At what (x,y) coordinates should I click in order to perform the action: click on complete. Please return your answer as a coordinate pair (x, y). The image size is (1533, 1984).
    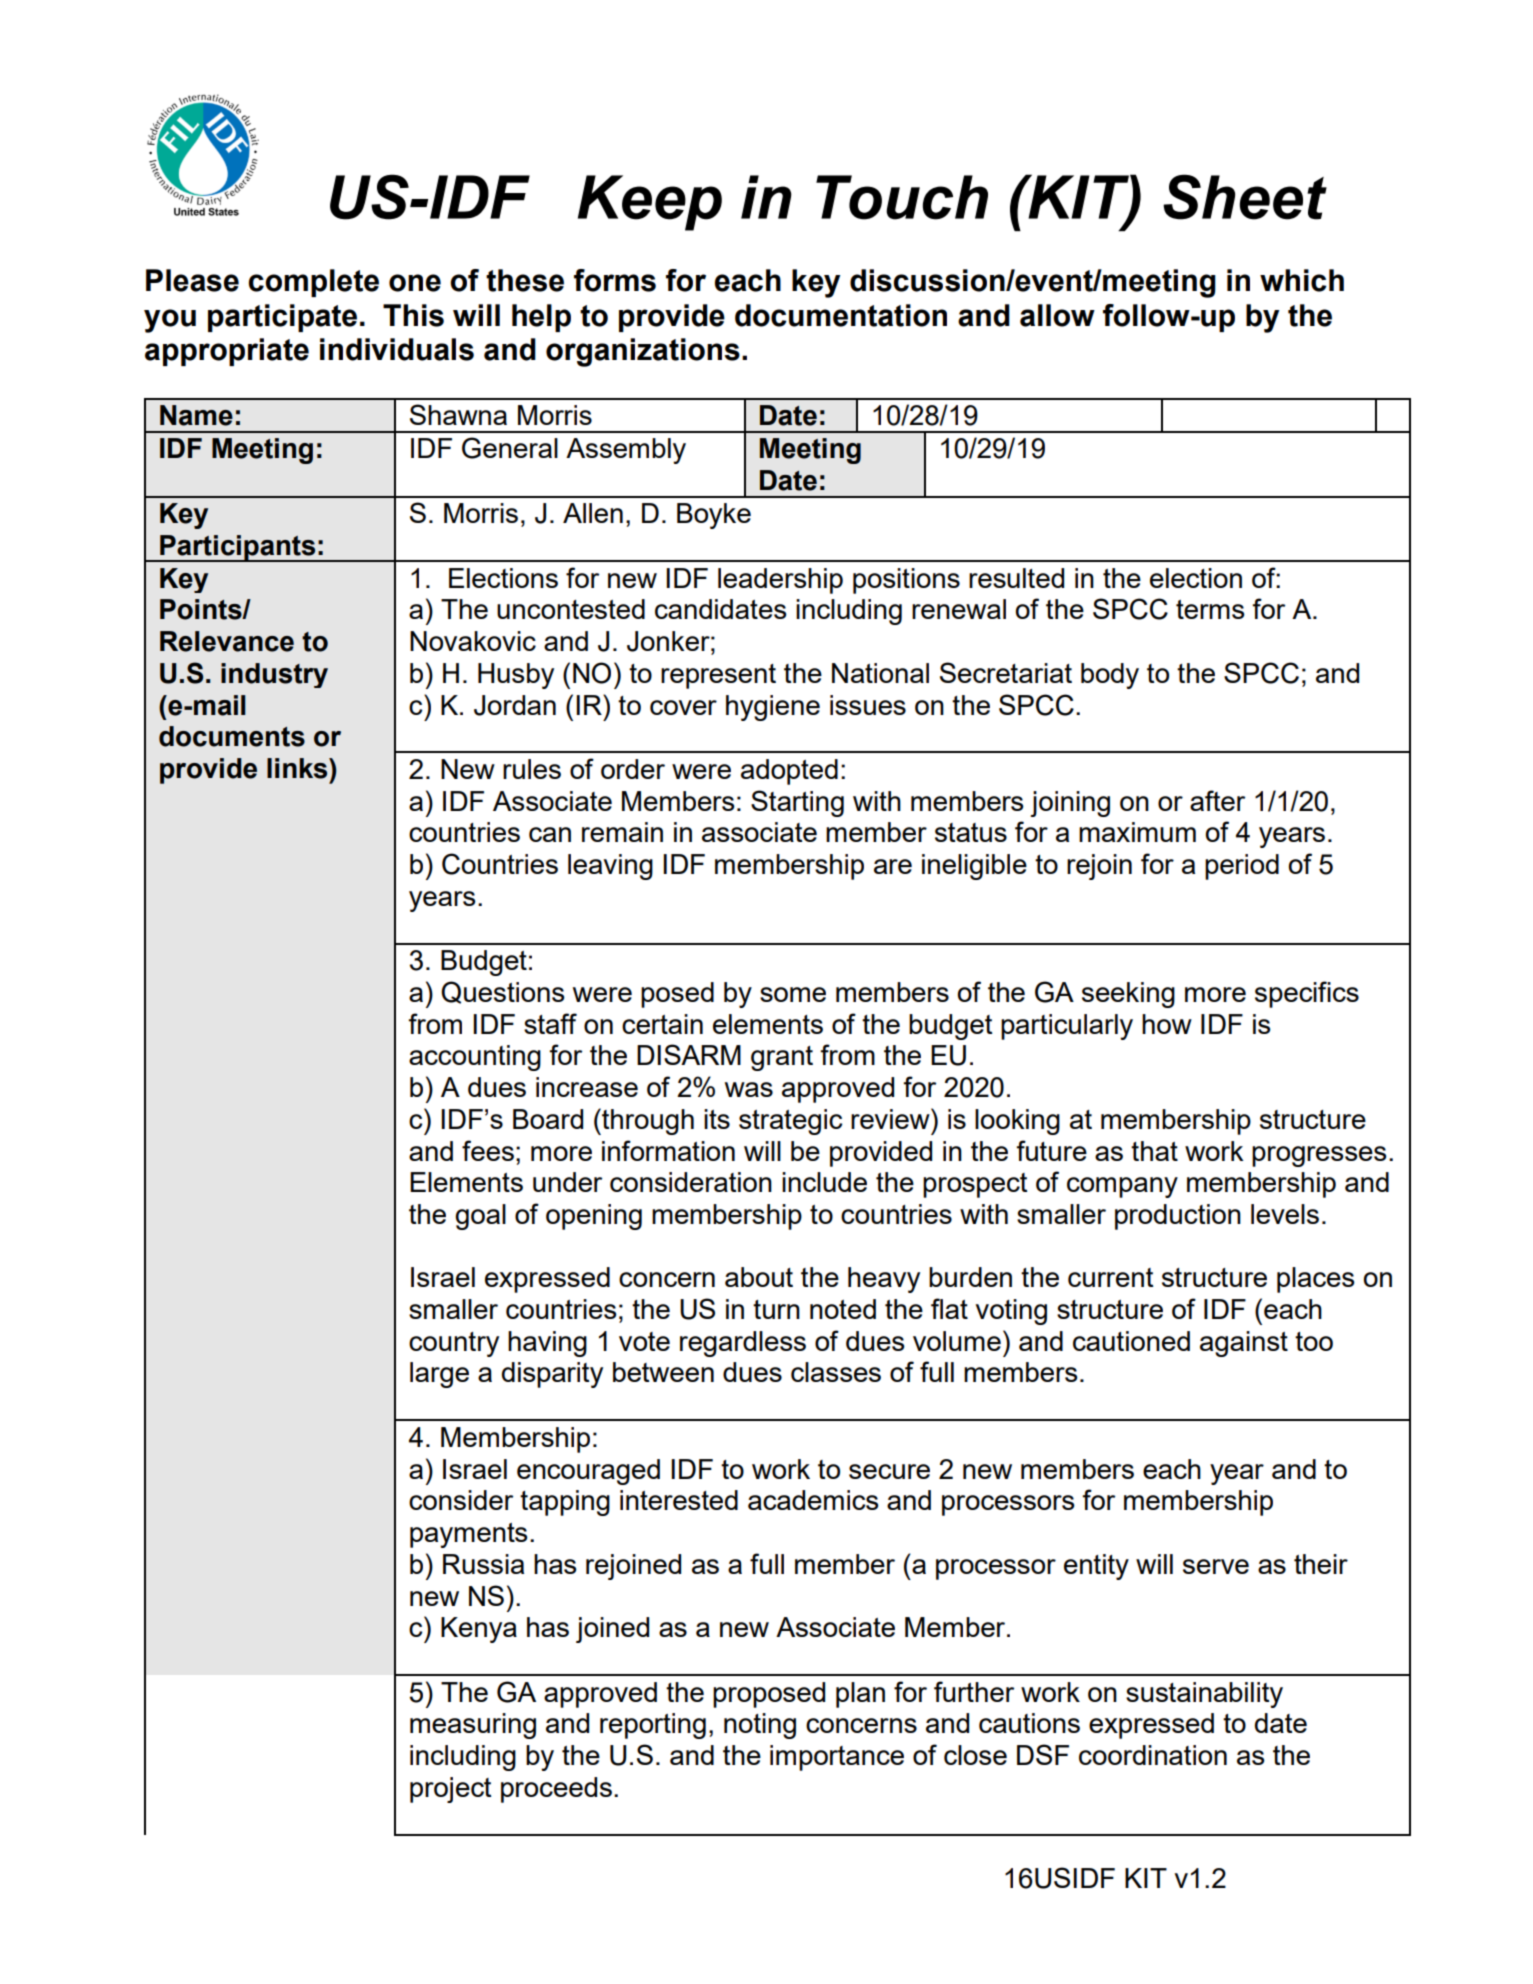
    Looking at the image, I should click on (314, 283).
